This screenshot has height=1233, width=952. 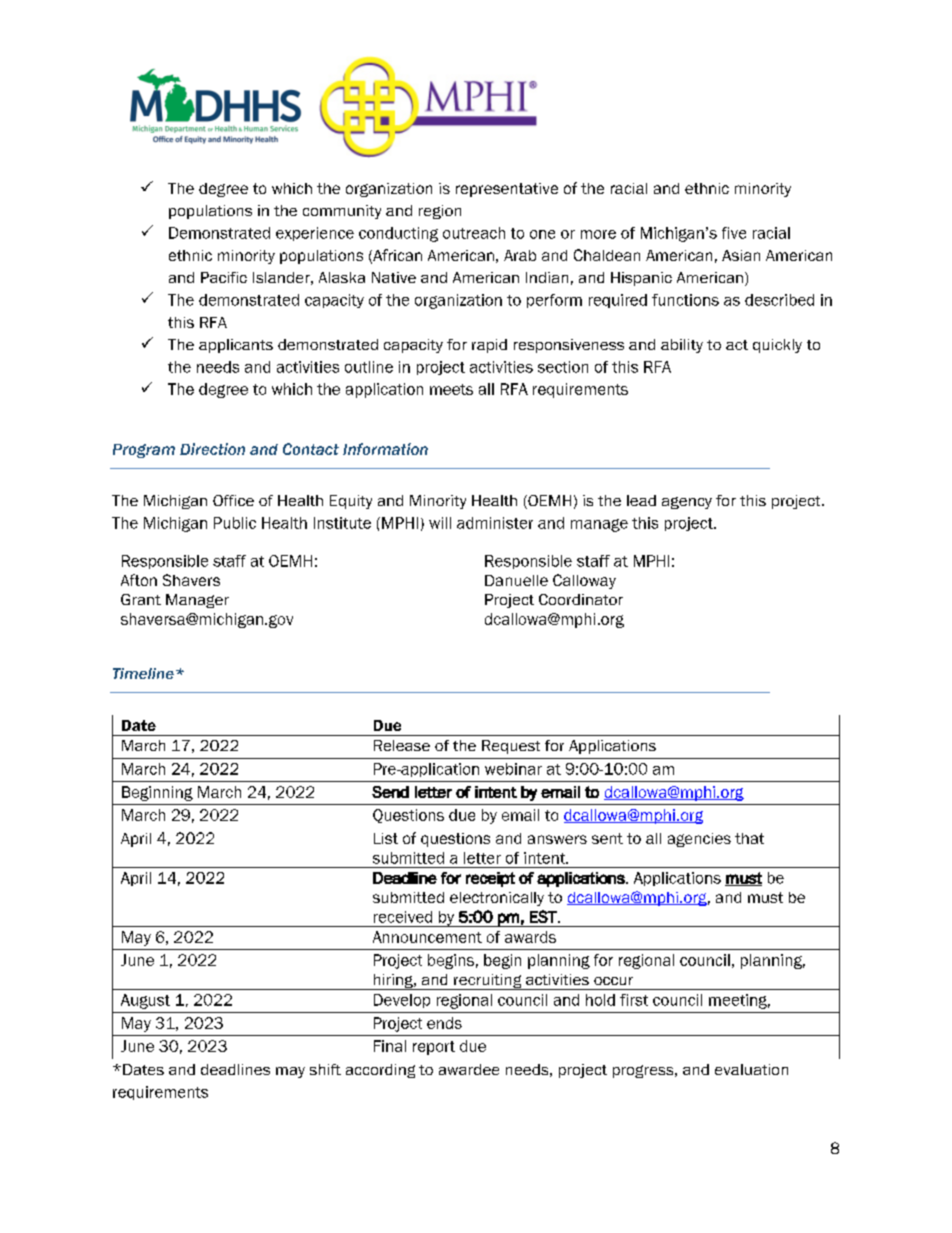 What do you see at coordinates (699, 840) in the screenshot?
I see `agencies` at bounding box center [699, 840].
